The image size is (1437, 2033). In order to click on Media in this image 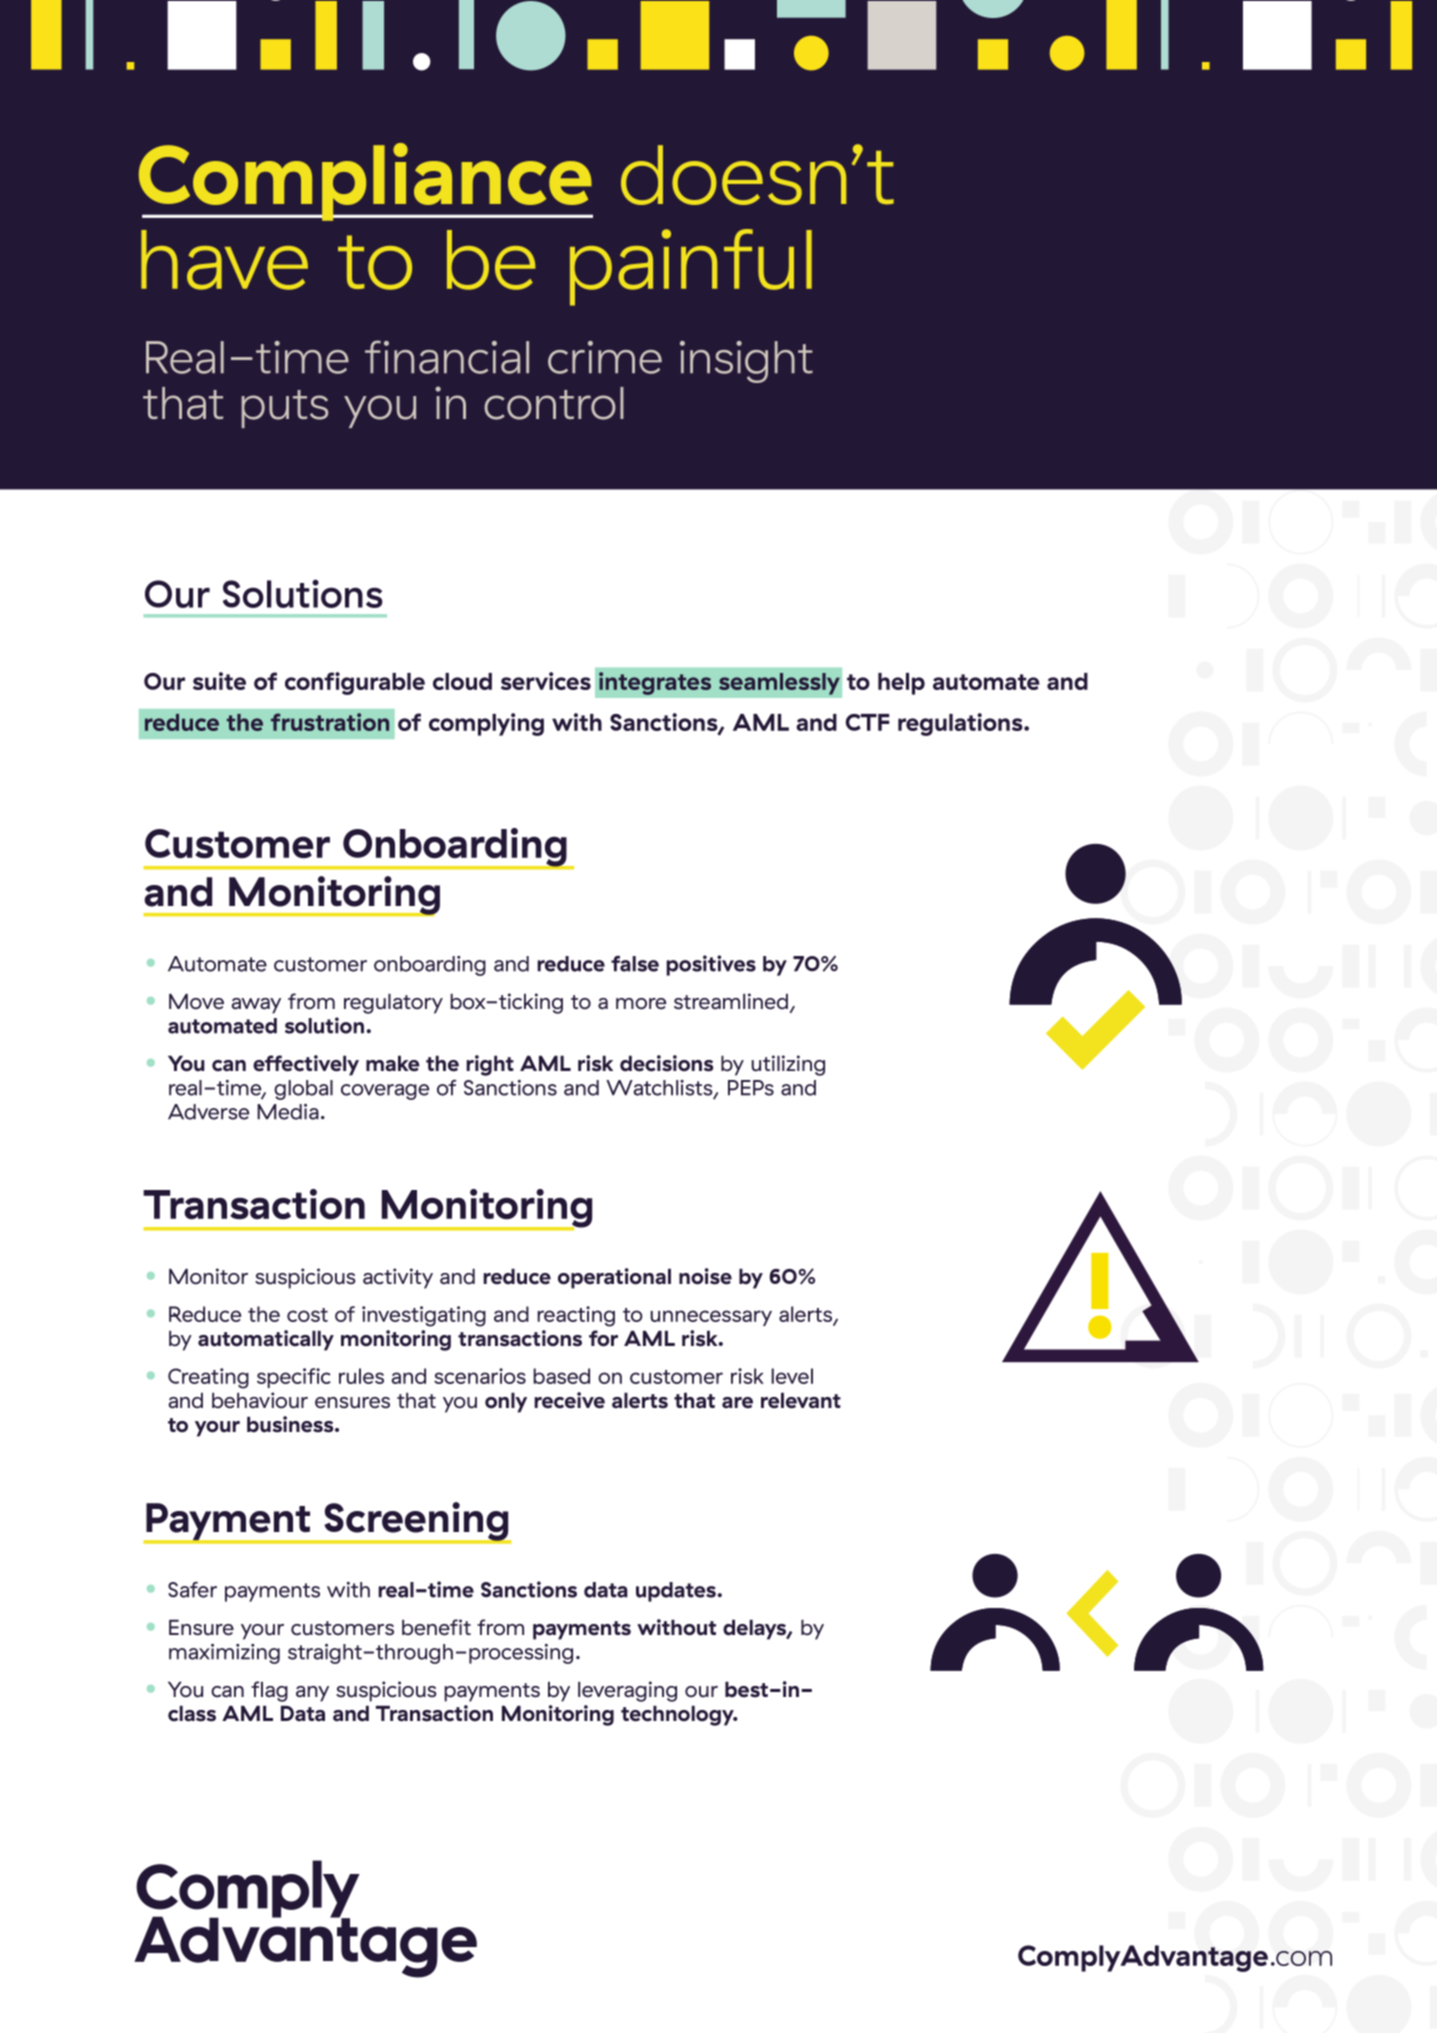, I will do `click(288, 1112)`.
